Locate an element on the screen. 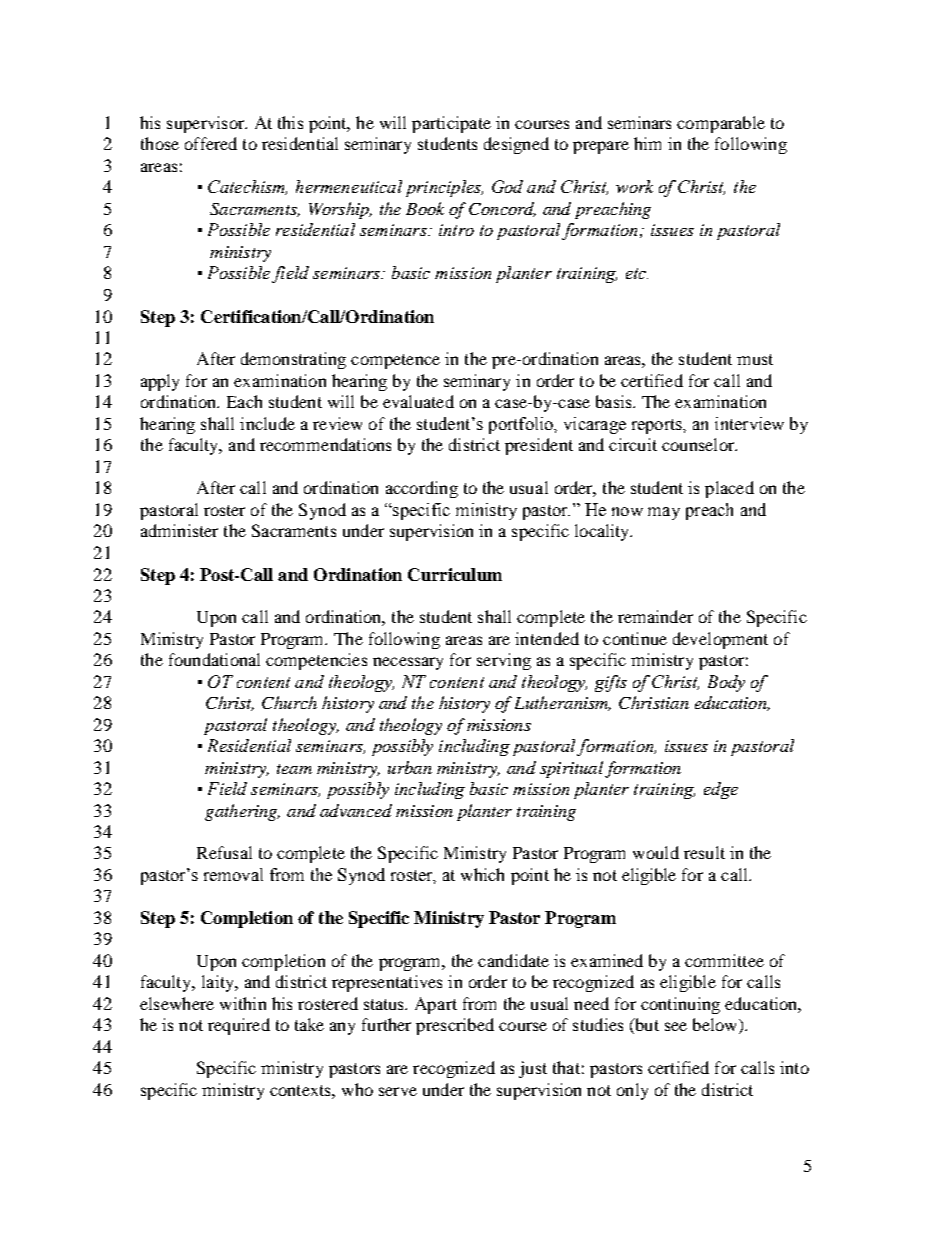 The width and height of the screenshot is (952, 1233). offered is located at coordinates (211, 143).
